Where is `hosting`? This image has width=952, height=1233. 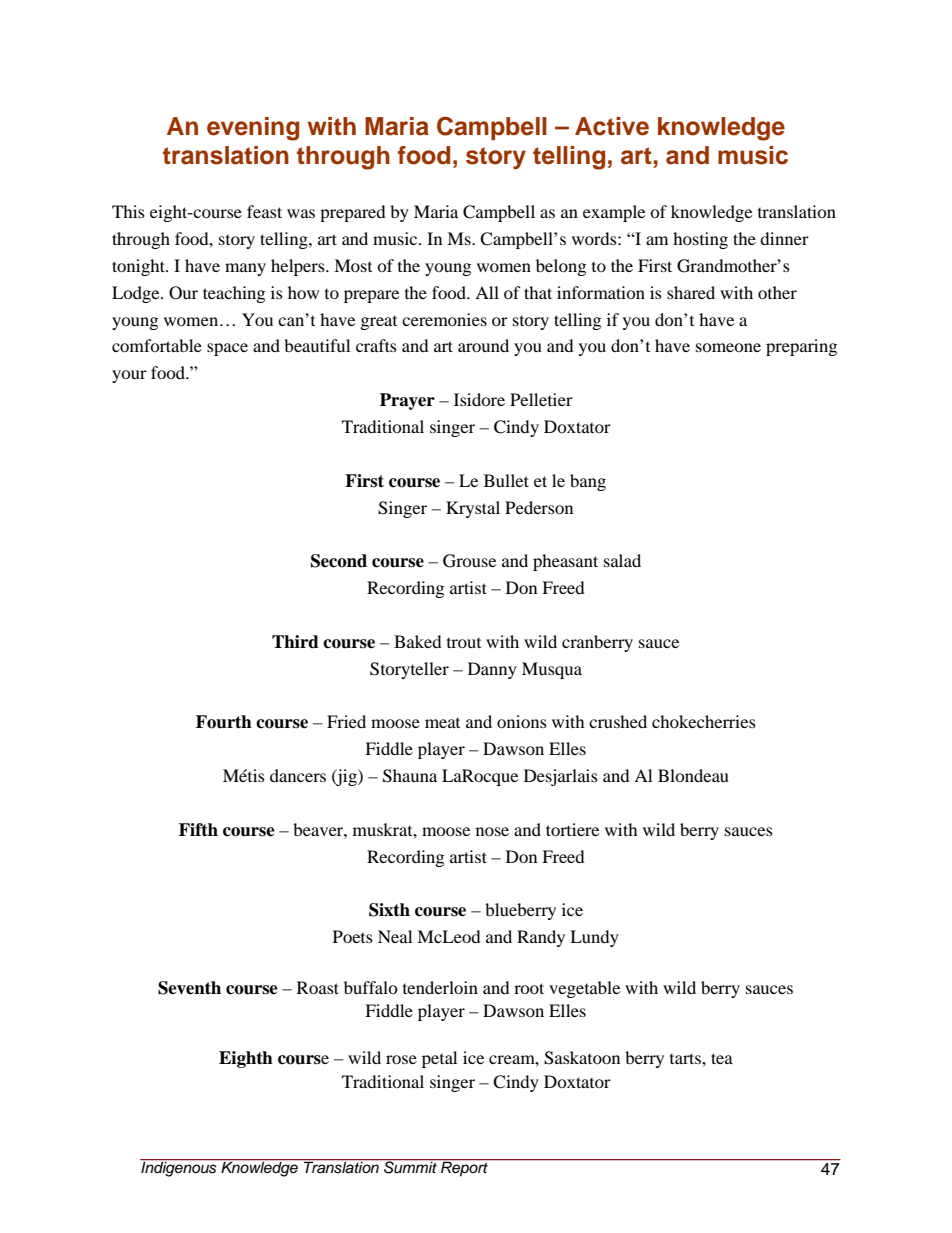
hosting is located at coordinates (700, 240).
